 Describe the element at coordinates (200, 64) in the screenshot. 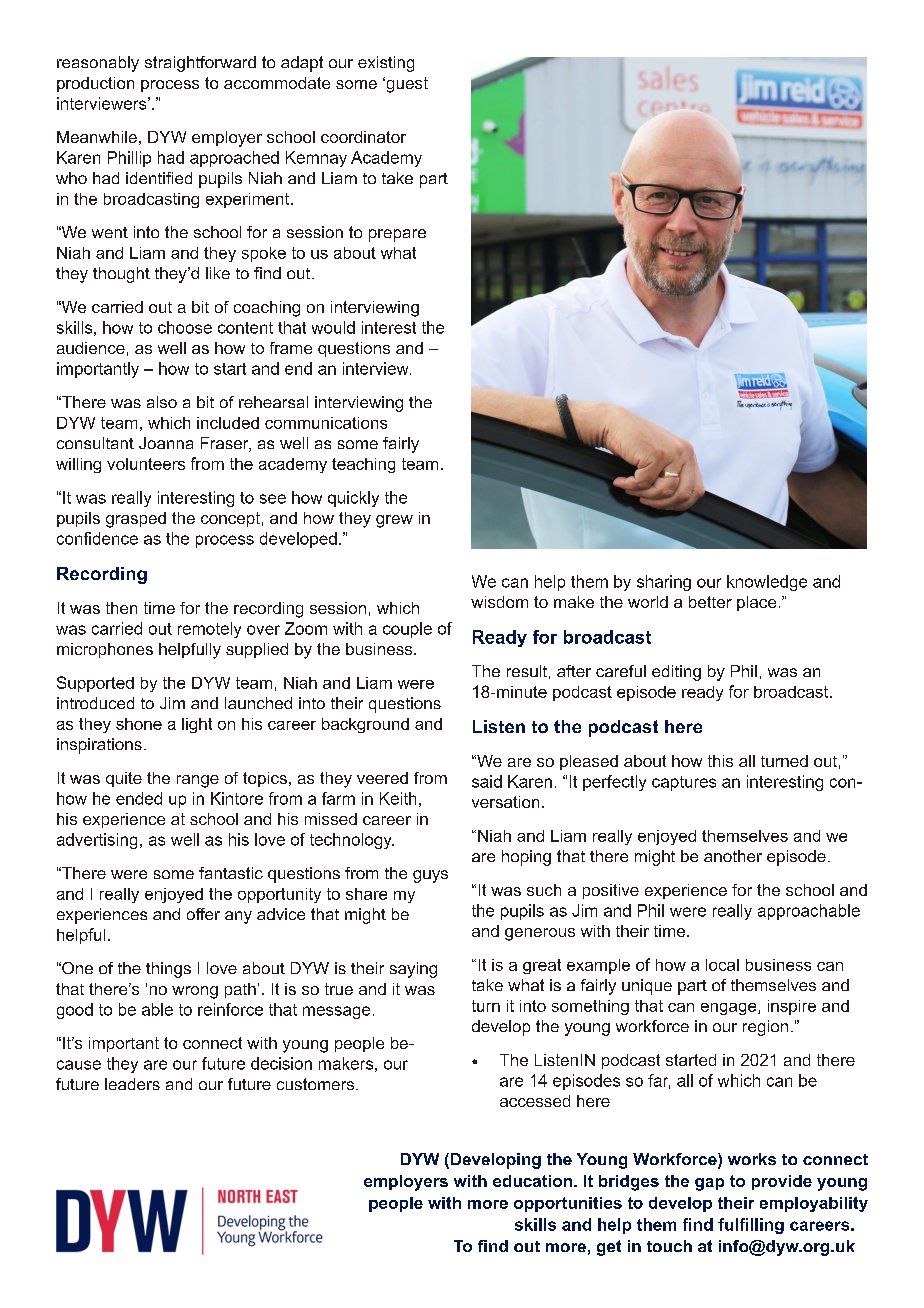

I see `straightforward` at that location.
